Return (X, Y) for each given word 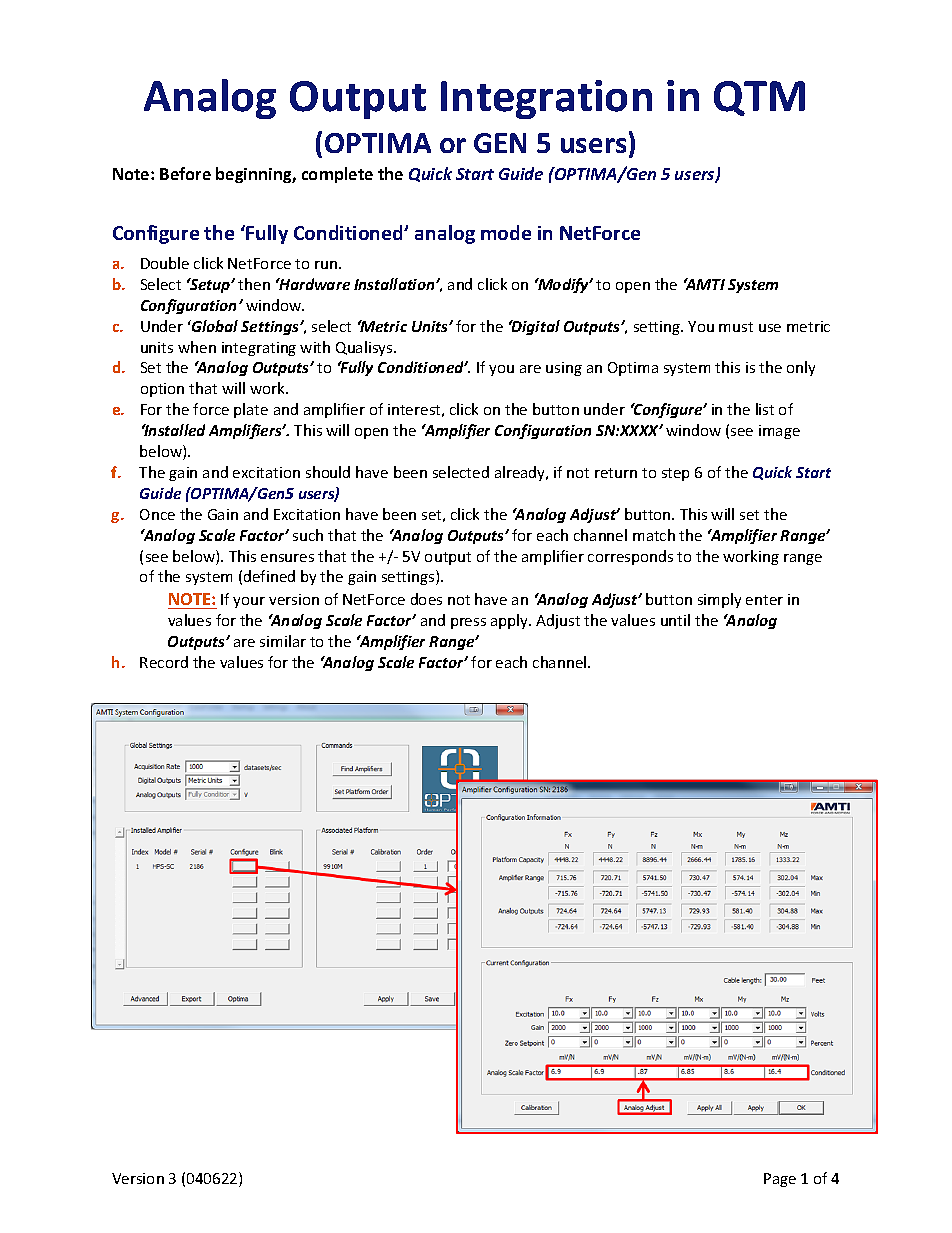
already (521, 473)
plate (251, 410)
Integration (546, 99)
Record (164, 662)
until (675, 620)
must (736, 327)
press (468, 623)
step (675, 474)
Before (185, 173)
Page (780, 1180)
